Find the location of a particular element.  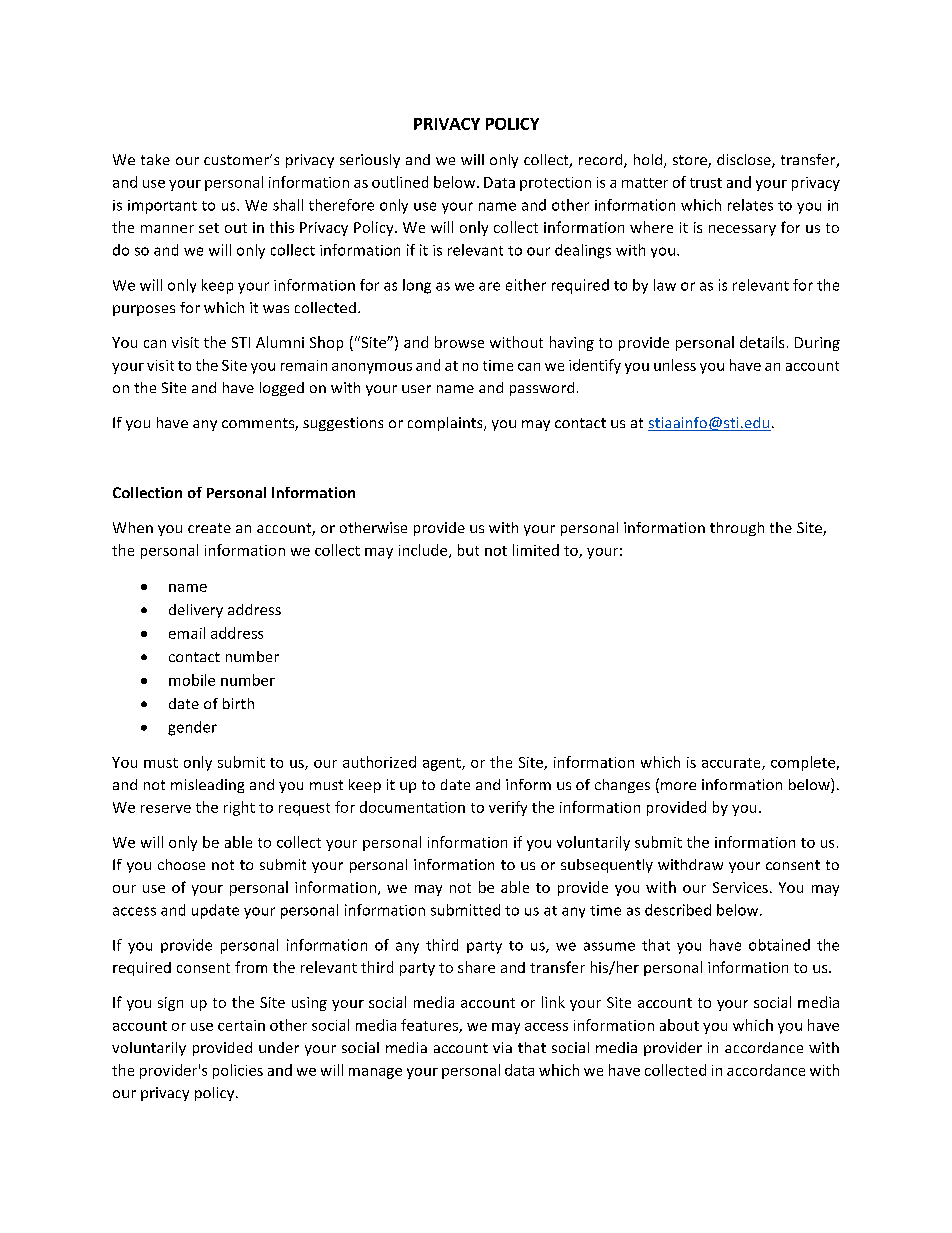

through is located at coordinates (737, 529).
